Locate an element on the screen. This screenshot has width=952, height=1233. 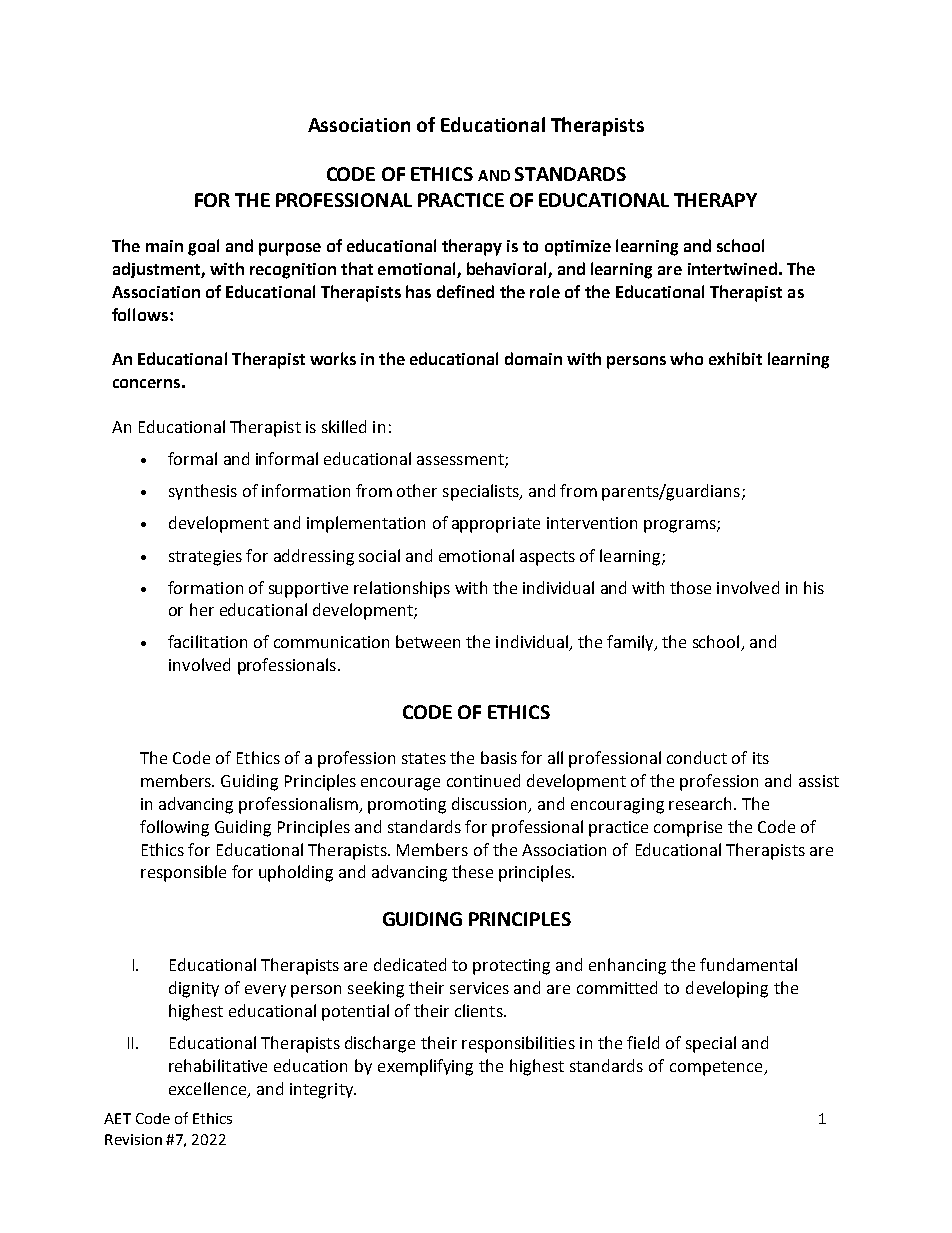
exemplifying is located at coordinates (425, 1067).
